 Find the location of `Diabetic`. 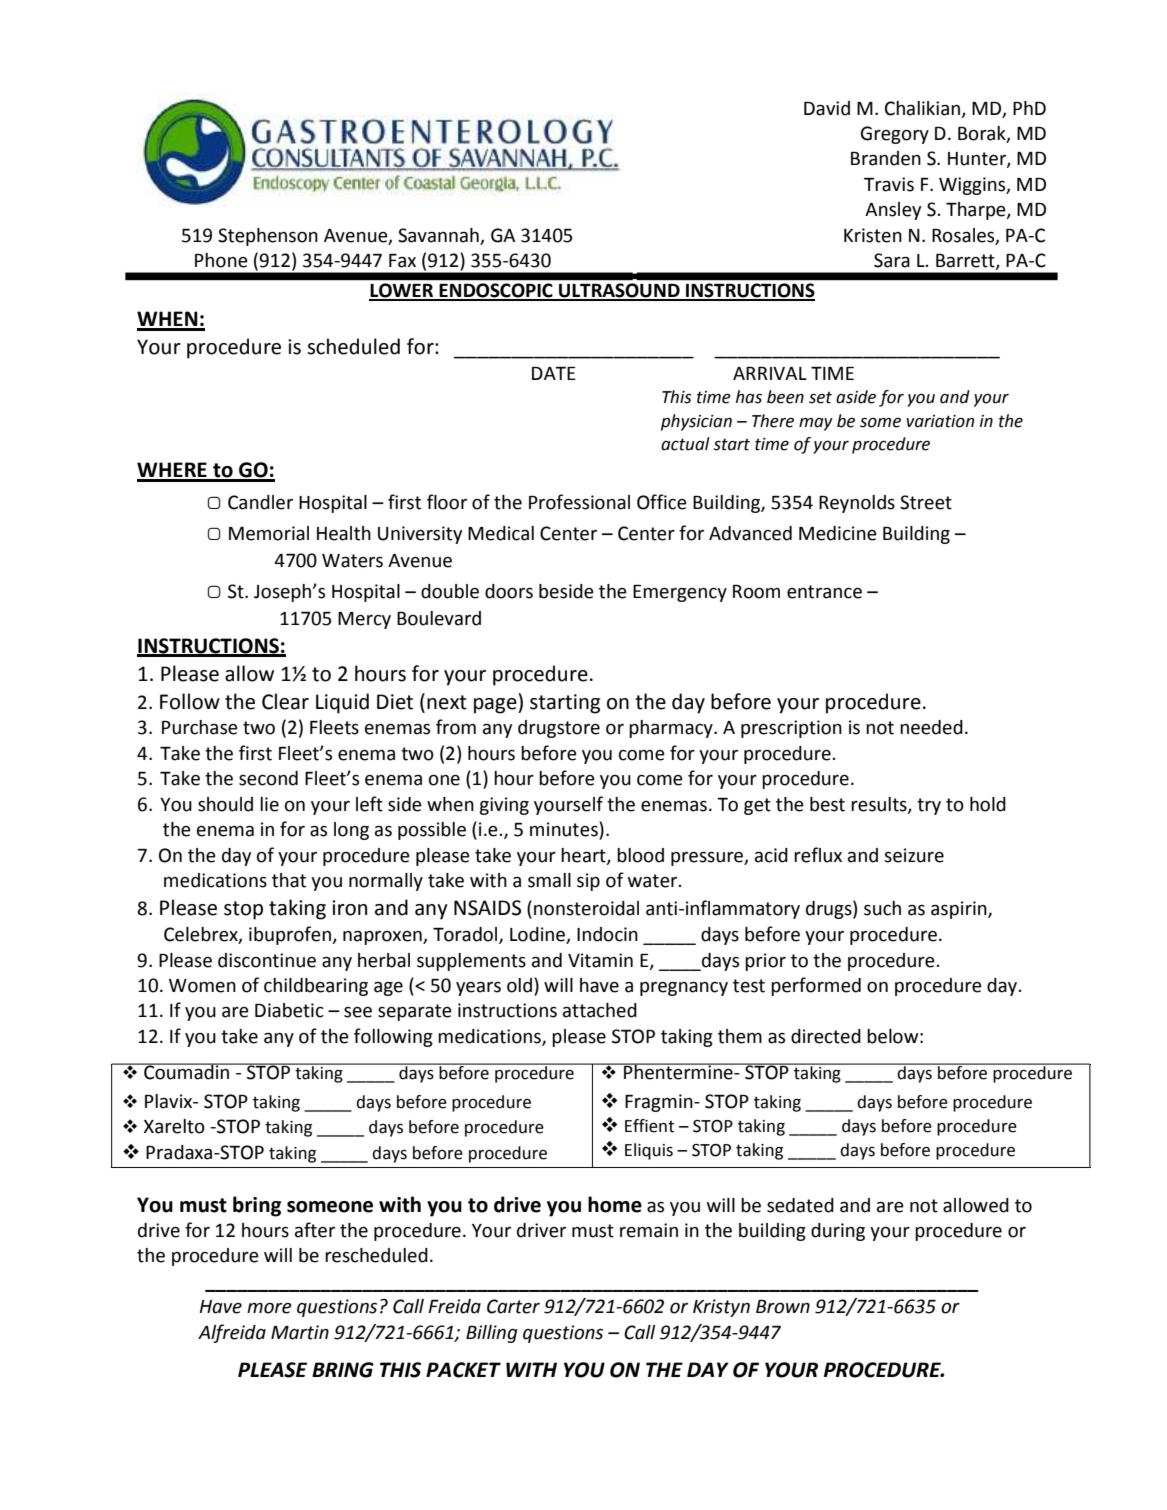

Diabetic is located at coordinates (289, 1010).
